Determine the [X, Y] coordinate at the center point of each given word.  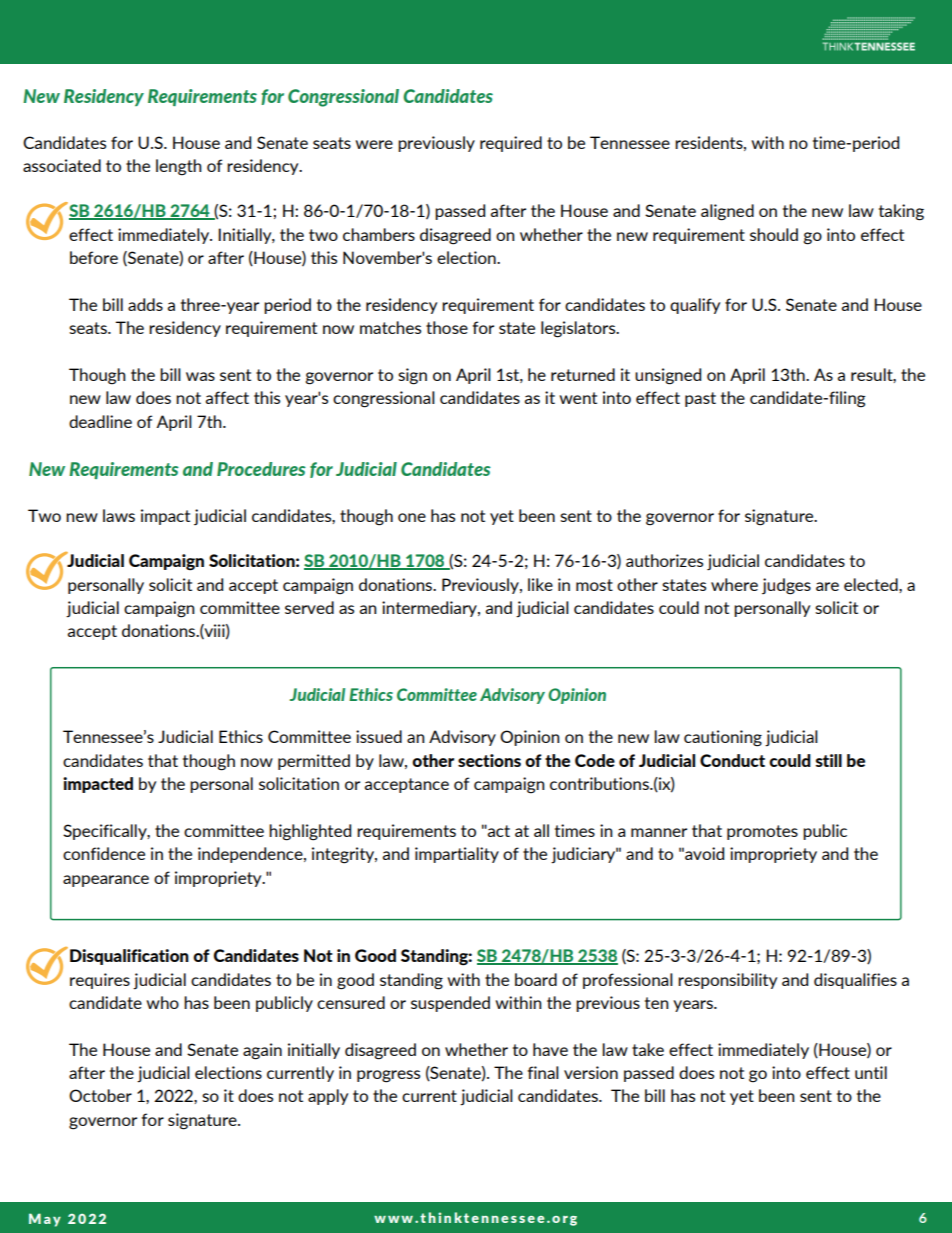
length [179, 167]
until [871, 1072]
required [511, 144]
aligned [727, 212]
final [543, 1072]
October [100, 1095]
